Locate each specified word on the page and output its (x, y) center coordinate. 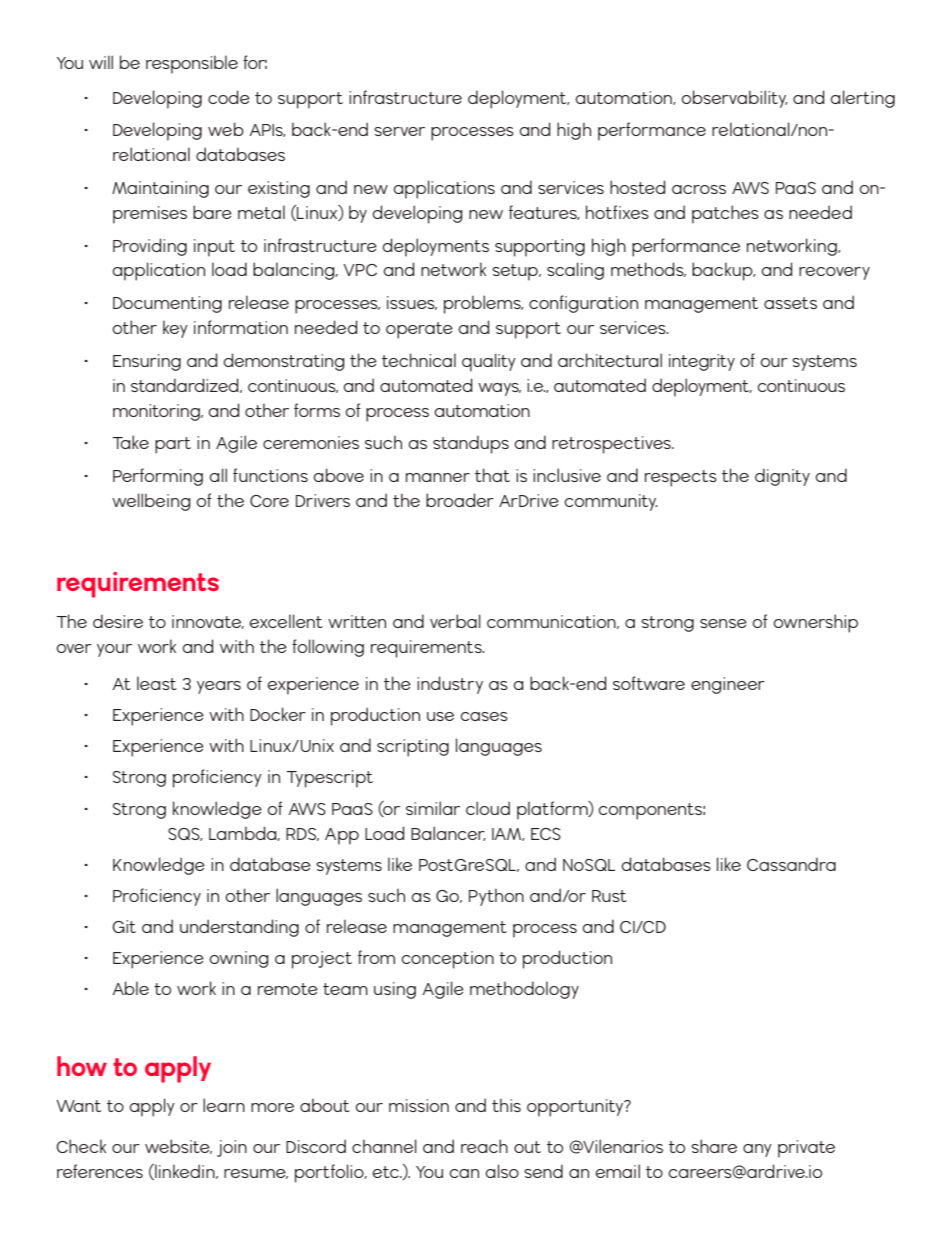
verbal (455, 621)
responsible (192, 64)
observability (734, 99)
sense (723, 623)
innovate (208, 622)
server (399, 131)
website (178, 1146)
